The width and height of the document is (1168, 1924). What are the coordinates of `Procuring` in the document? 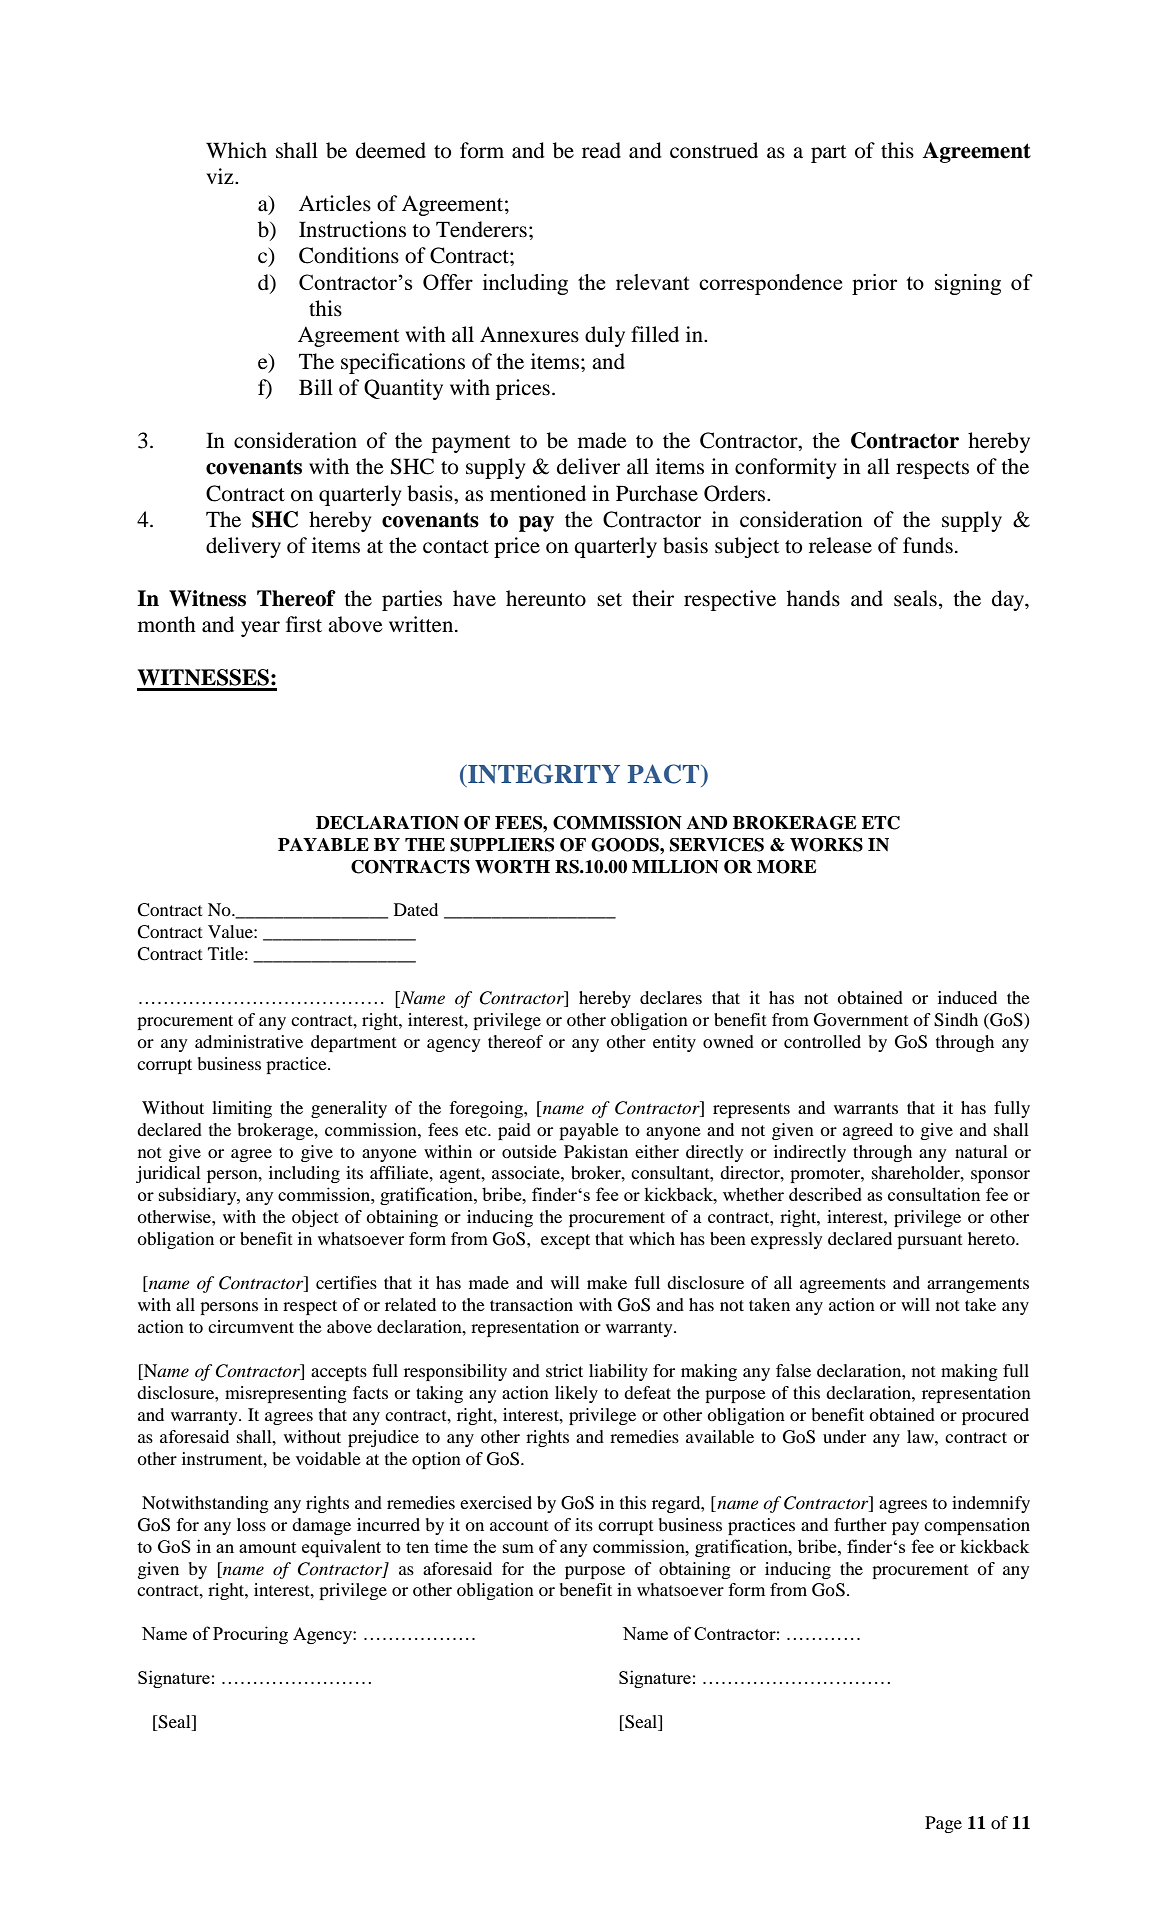 It's located at (250, 1635).
